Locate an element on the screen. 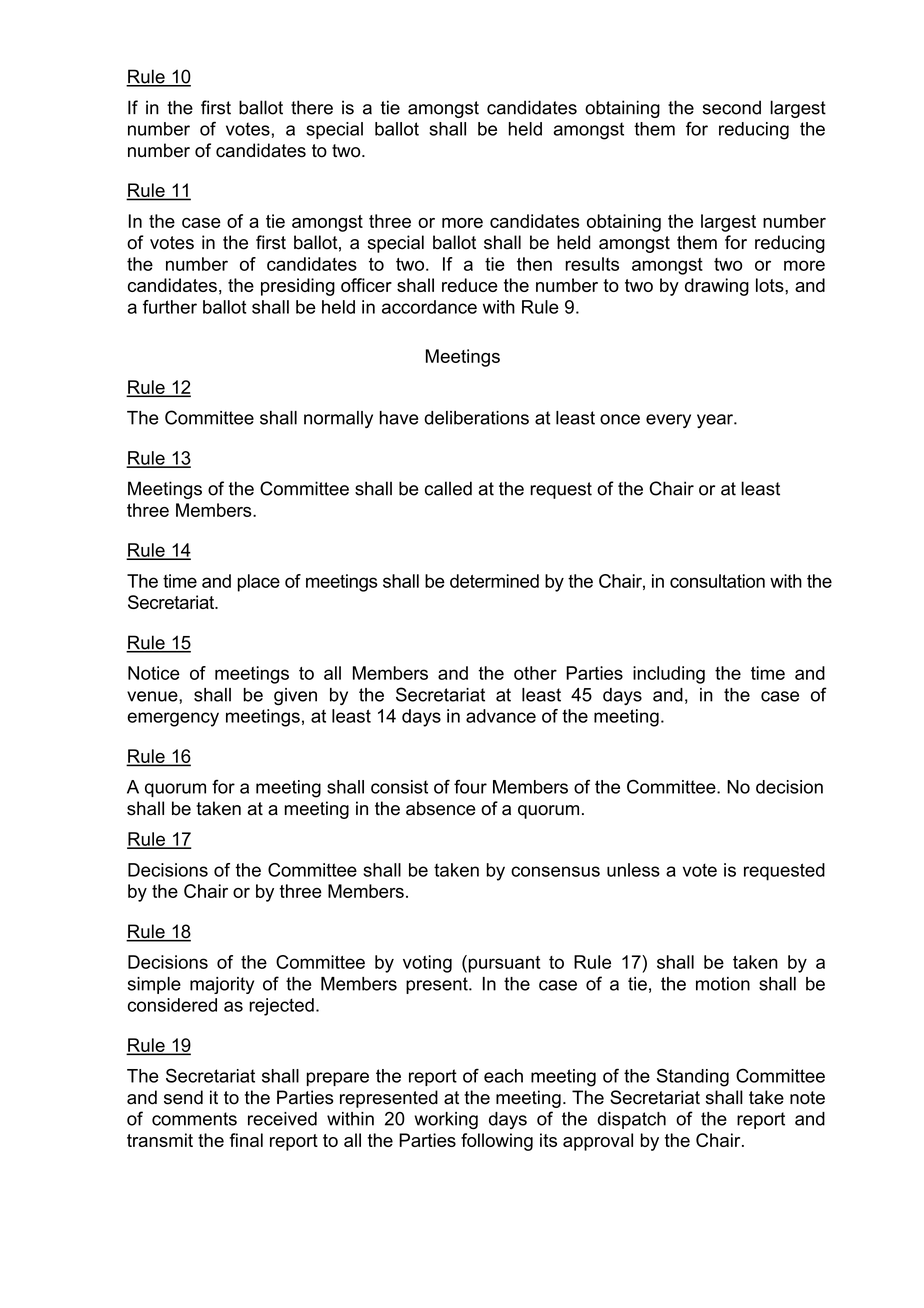  working is located at coordinates (446, 1121).
